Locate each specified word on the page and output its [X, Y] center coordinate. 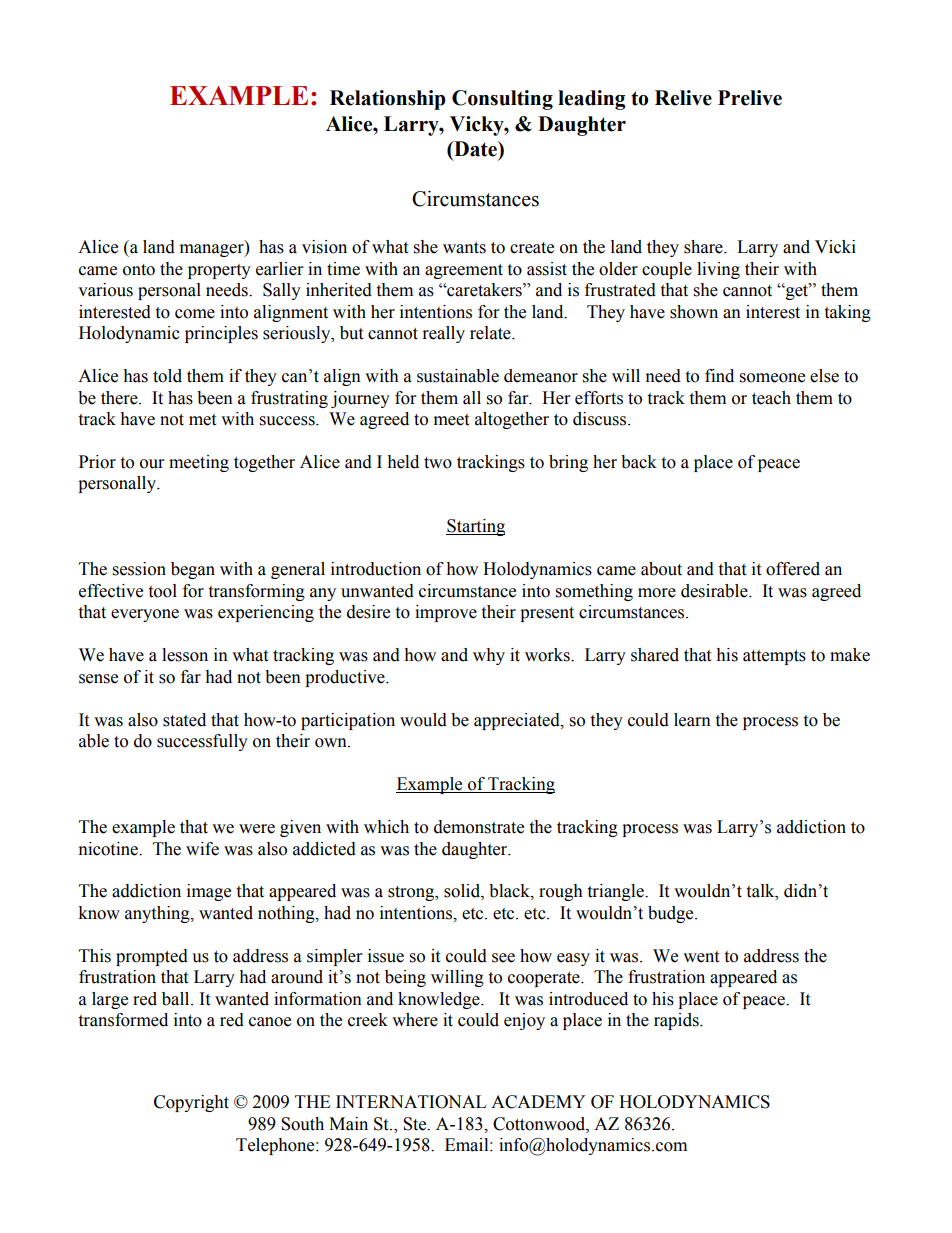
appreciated [518, 721]
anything [158, 914]
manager [213, 250]
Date [475, 149]
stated [184, 720]
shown [694, 312]
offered [793, 569]
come [195, 314]
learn [692, 720]
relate [491, 333]
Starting [475, 527]
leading [592, 100]
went [701, 957]
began [193, 570]
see [503, 958]
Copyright [191, 1103]
